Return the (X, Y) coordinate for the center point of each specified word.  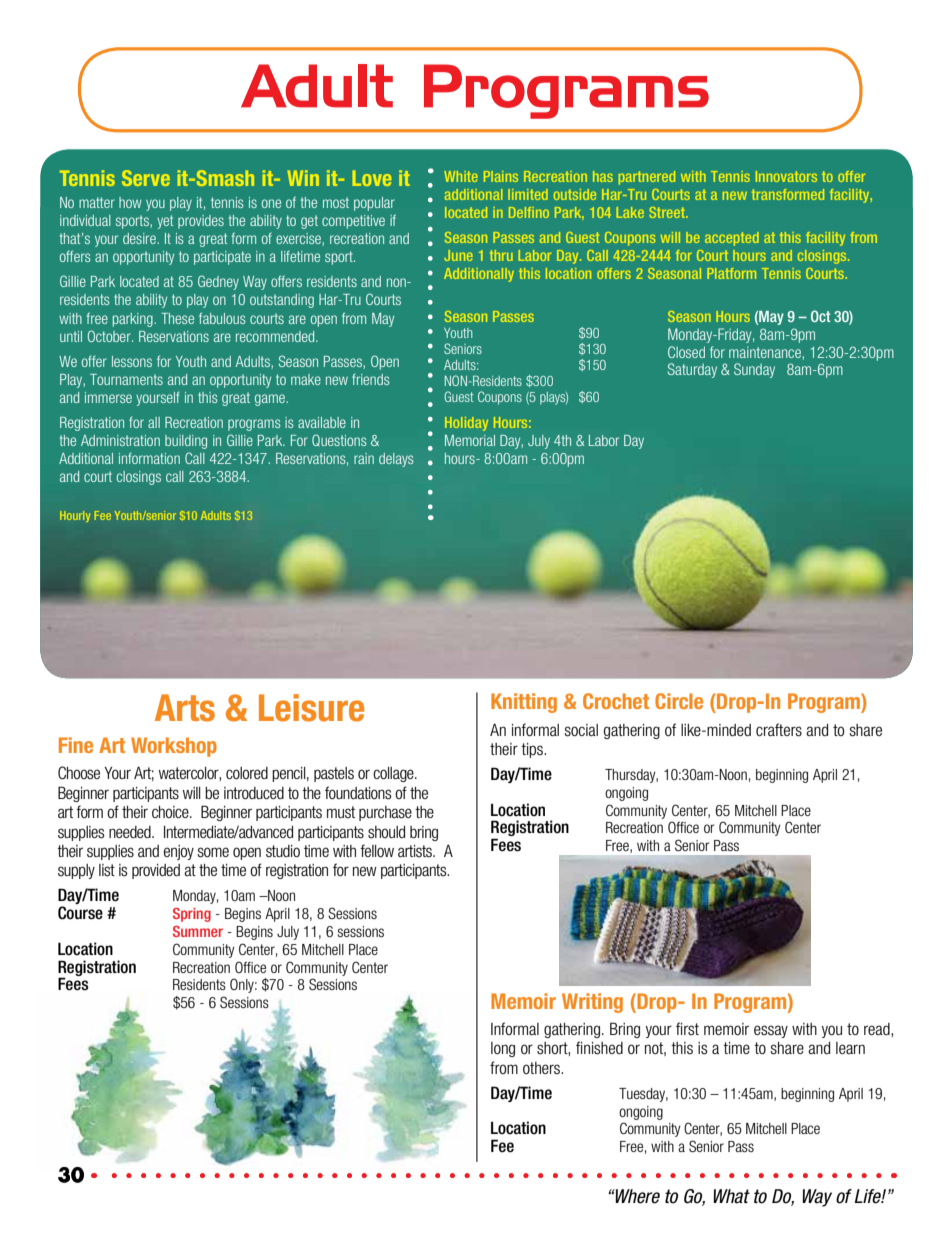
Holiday (466, 424)
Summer (198, 931)
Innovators (786, 176)
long (503, 1049)
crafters (779, 730)
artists (416, 851)
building (186, 442)
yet (165, 222)
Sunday (754, 370)
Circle (679, 701)
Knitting (524, 703)
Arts (185, 708)
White (461, 176)
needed (131, 832)
